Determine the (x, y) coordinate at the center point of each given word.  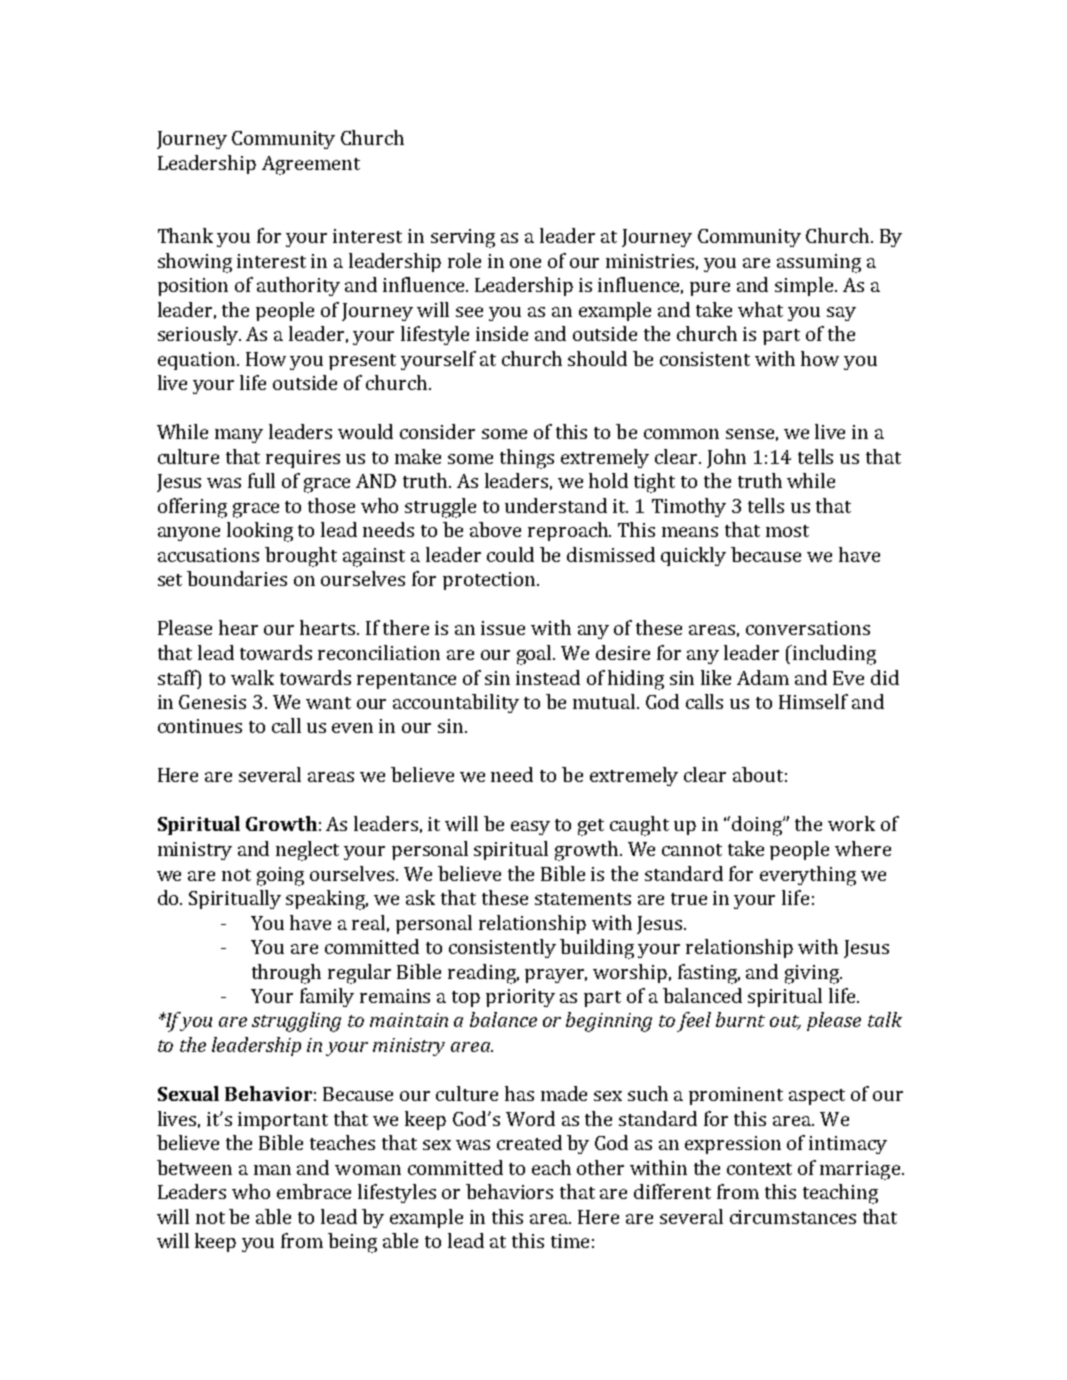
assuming (819, 263)
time (570, 1241)
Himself (813, 701)
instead (548, 677)
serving (463, 238)
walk (252, 677)
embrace (314, 1191)
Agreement (311, 165)
